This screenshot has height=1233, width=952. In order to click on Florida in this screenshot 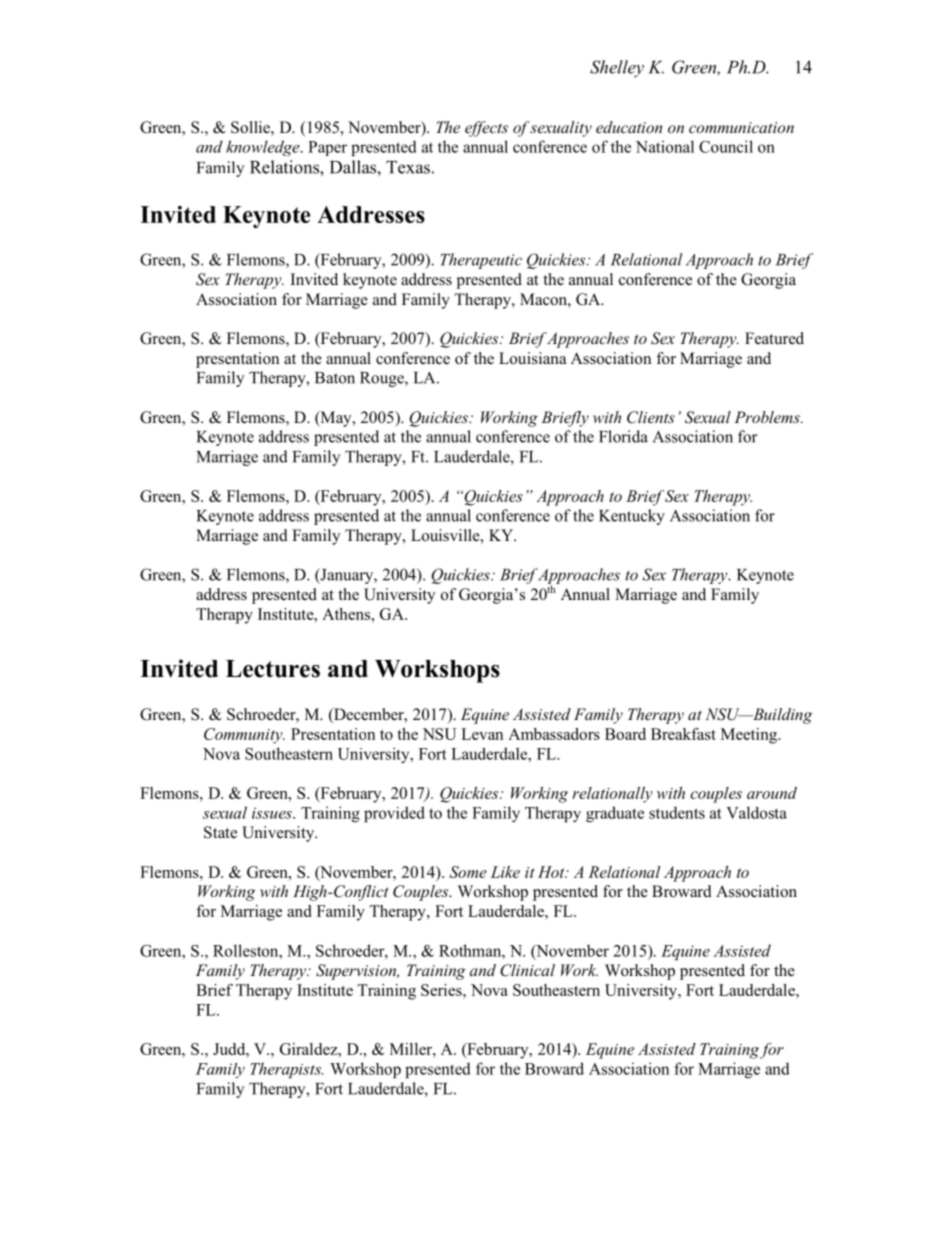, I will do `click(623, 436)`.
